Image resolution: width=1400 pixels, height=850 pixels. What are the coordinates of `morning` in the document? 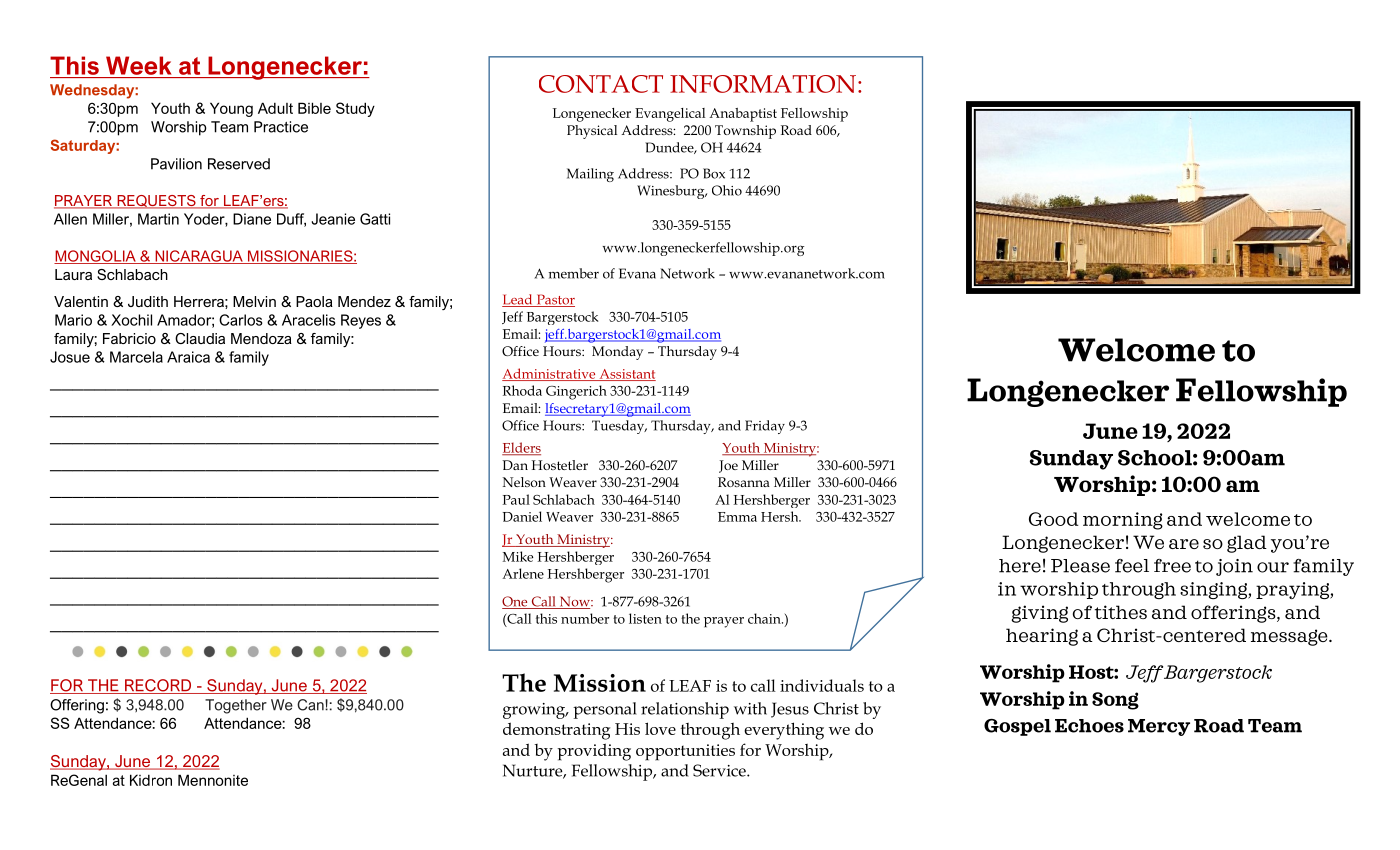 It's located at (1123, 521).
